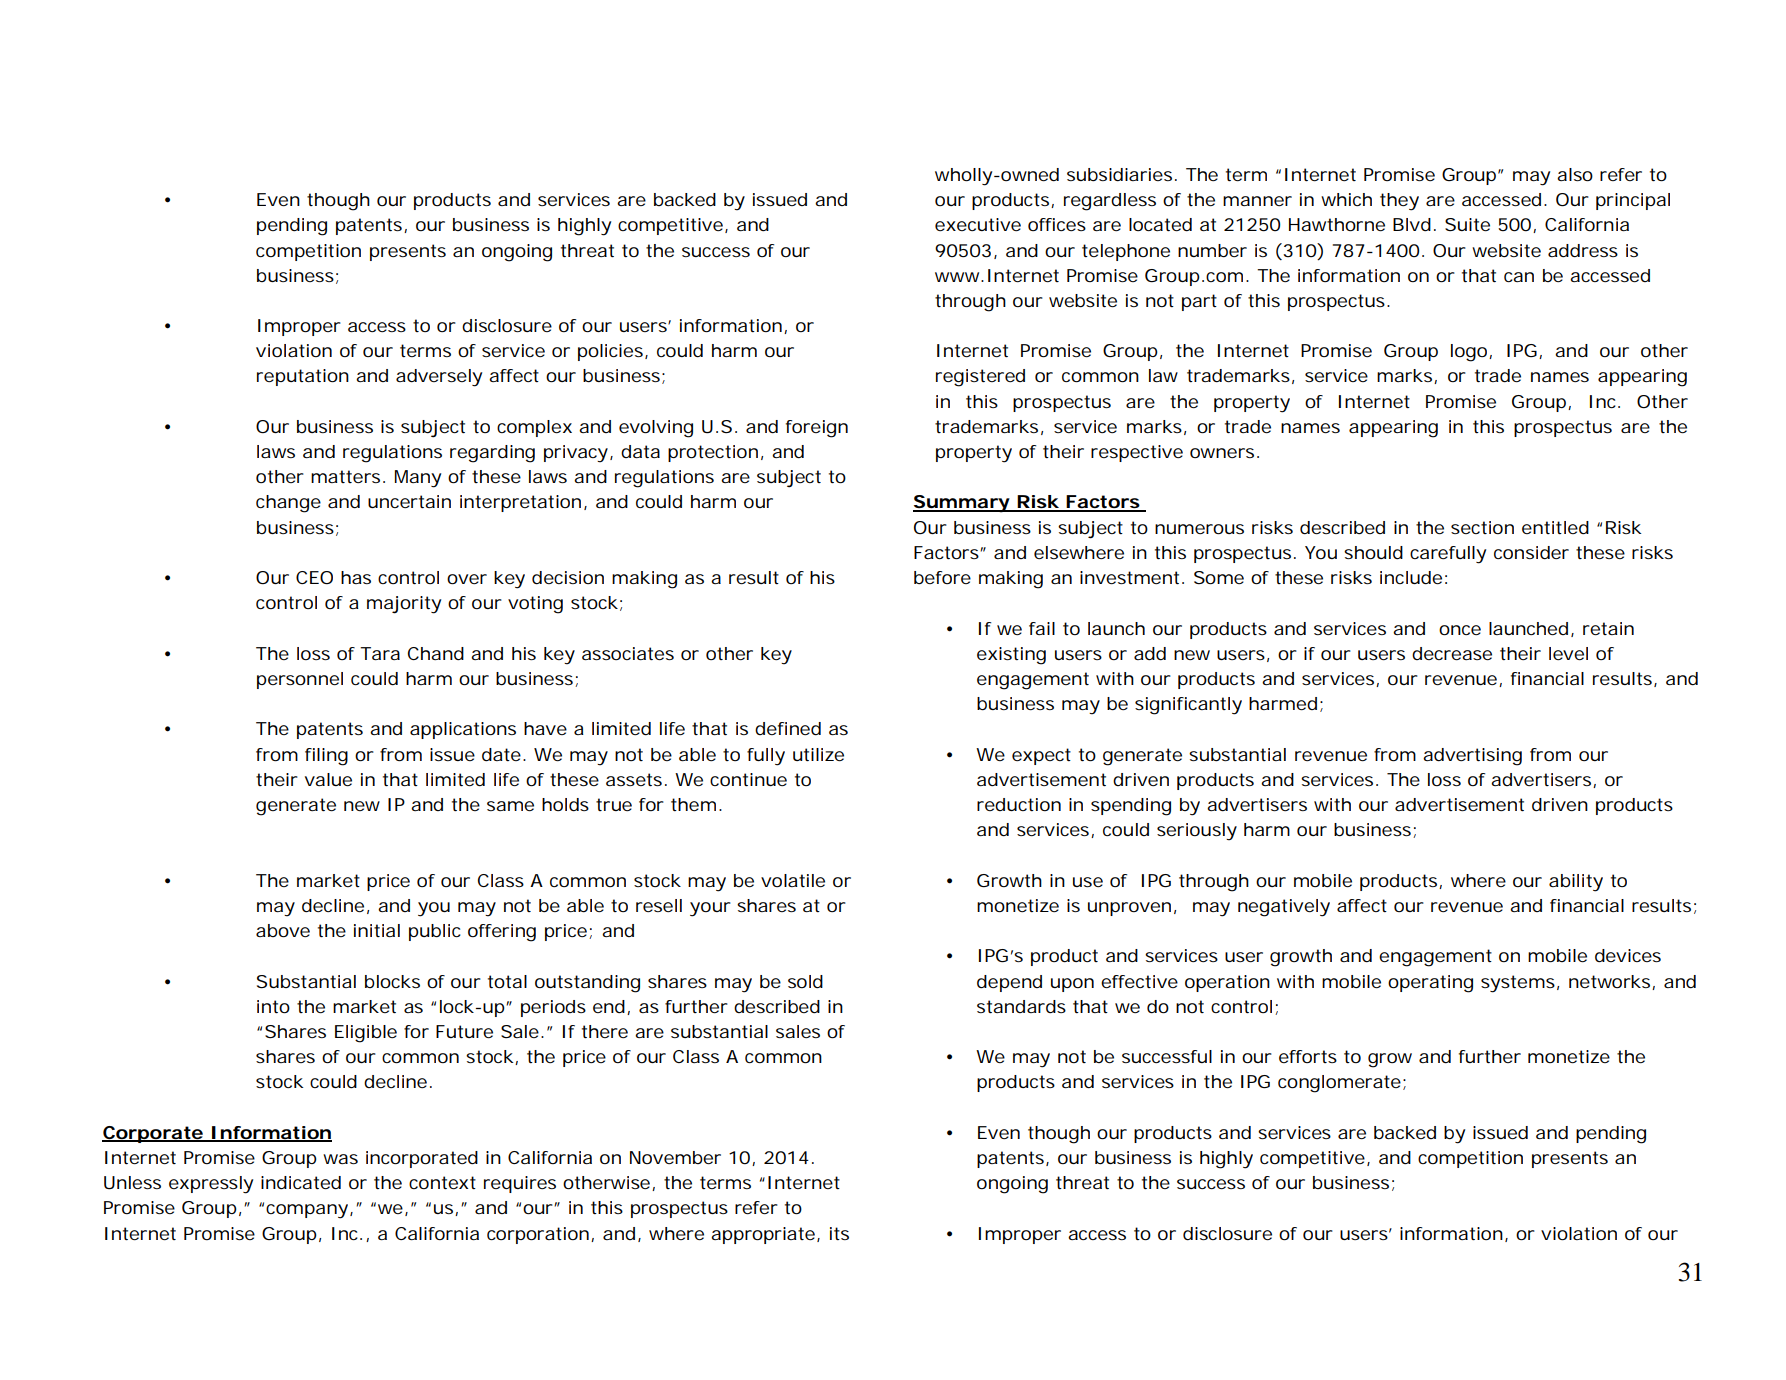  I want to click on section, so click(1482, 527).
